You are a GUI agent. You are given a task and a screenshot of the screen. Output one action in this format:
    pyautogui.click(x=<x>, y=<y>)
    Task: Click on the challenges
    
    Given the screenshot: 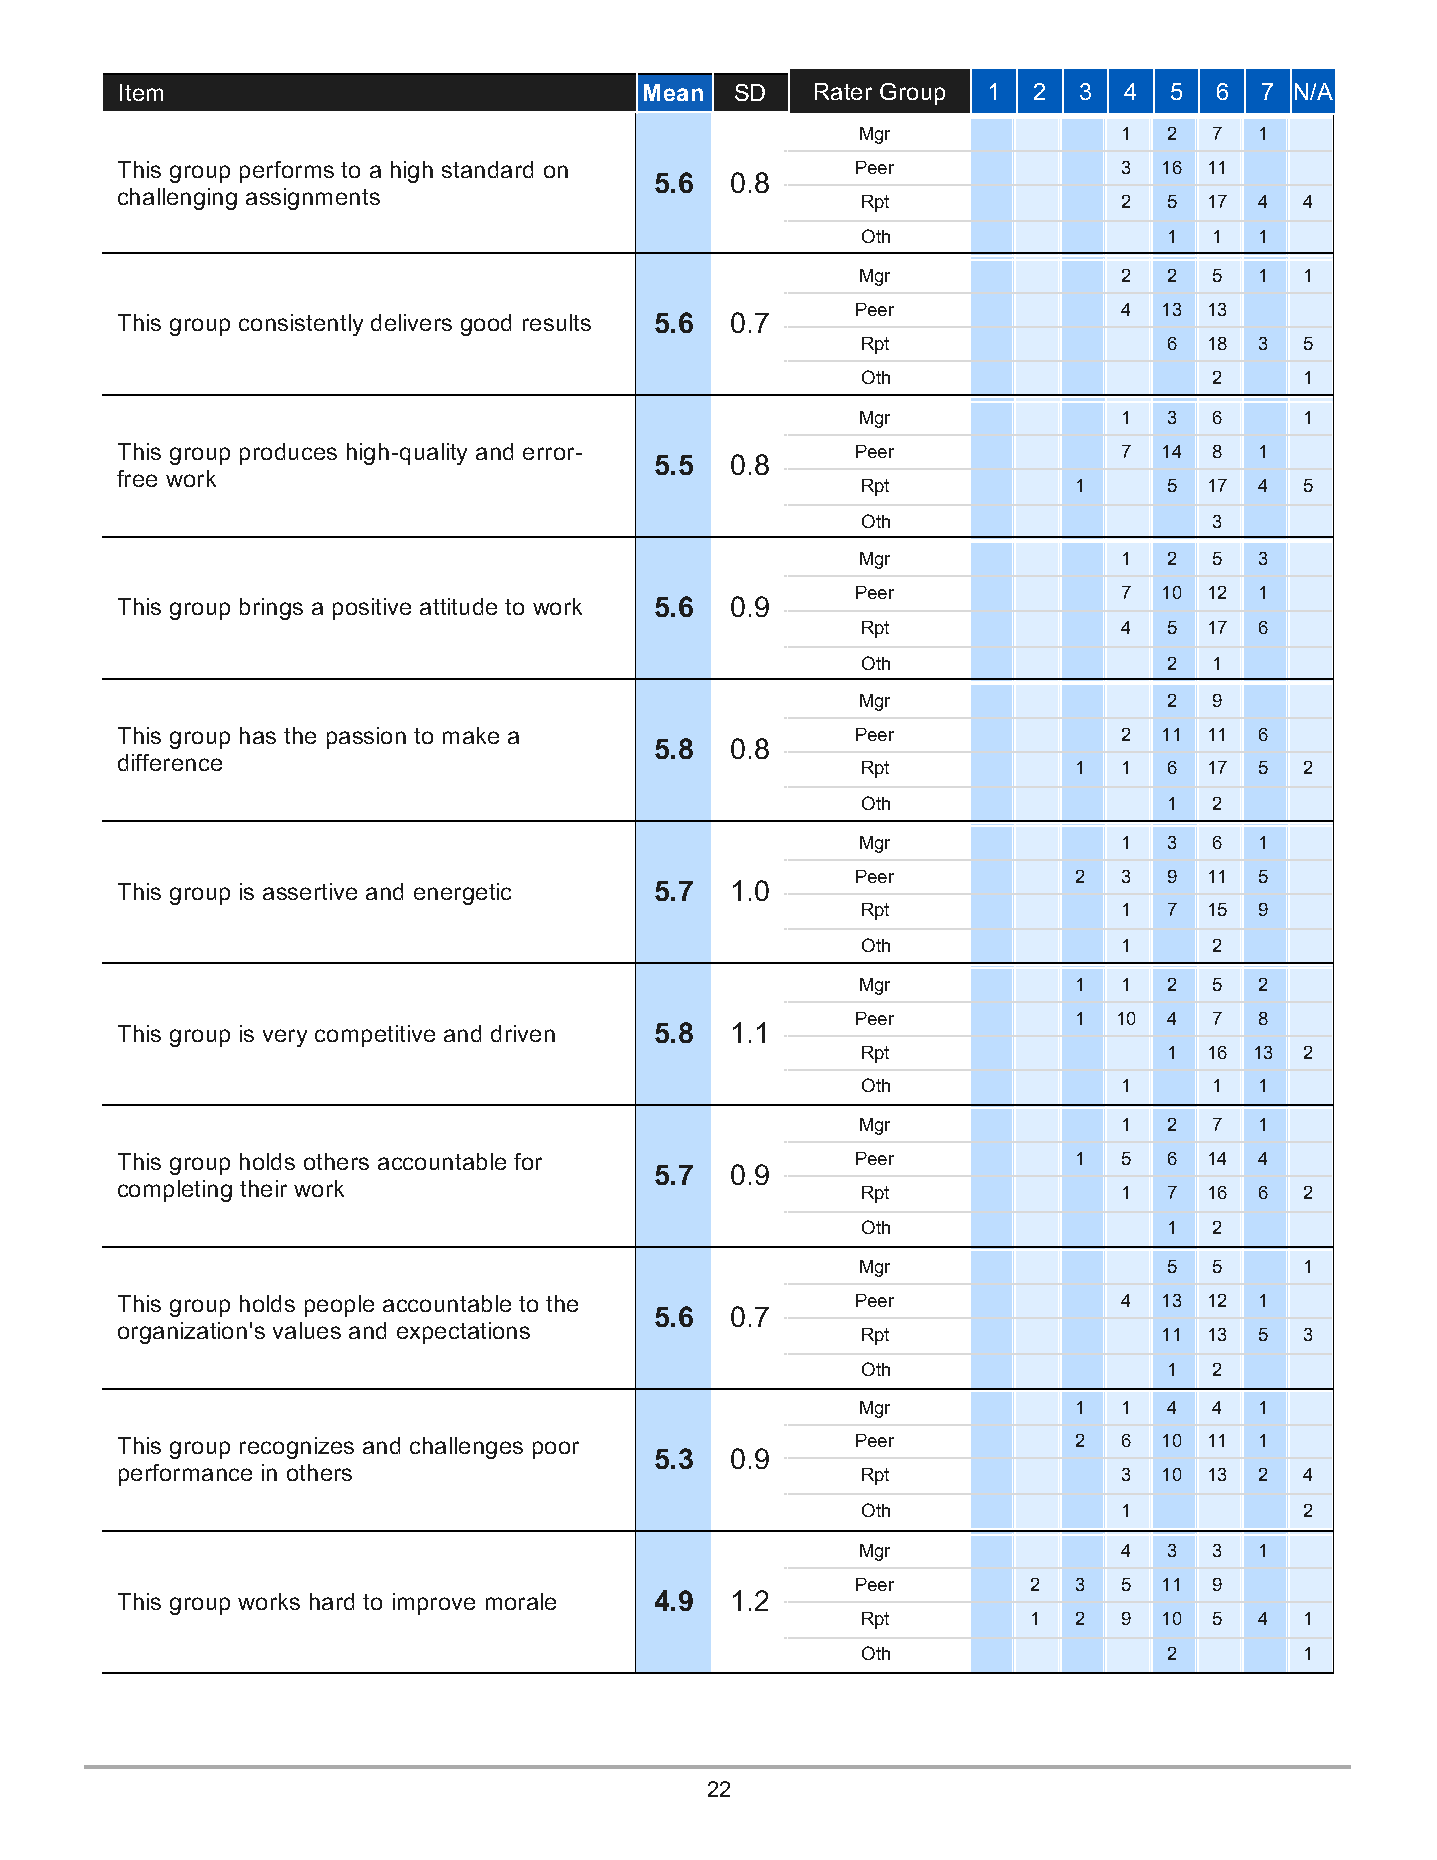 What is the action you would take?
    pyautogui.click(x=466, y=1448)
